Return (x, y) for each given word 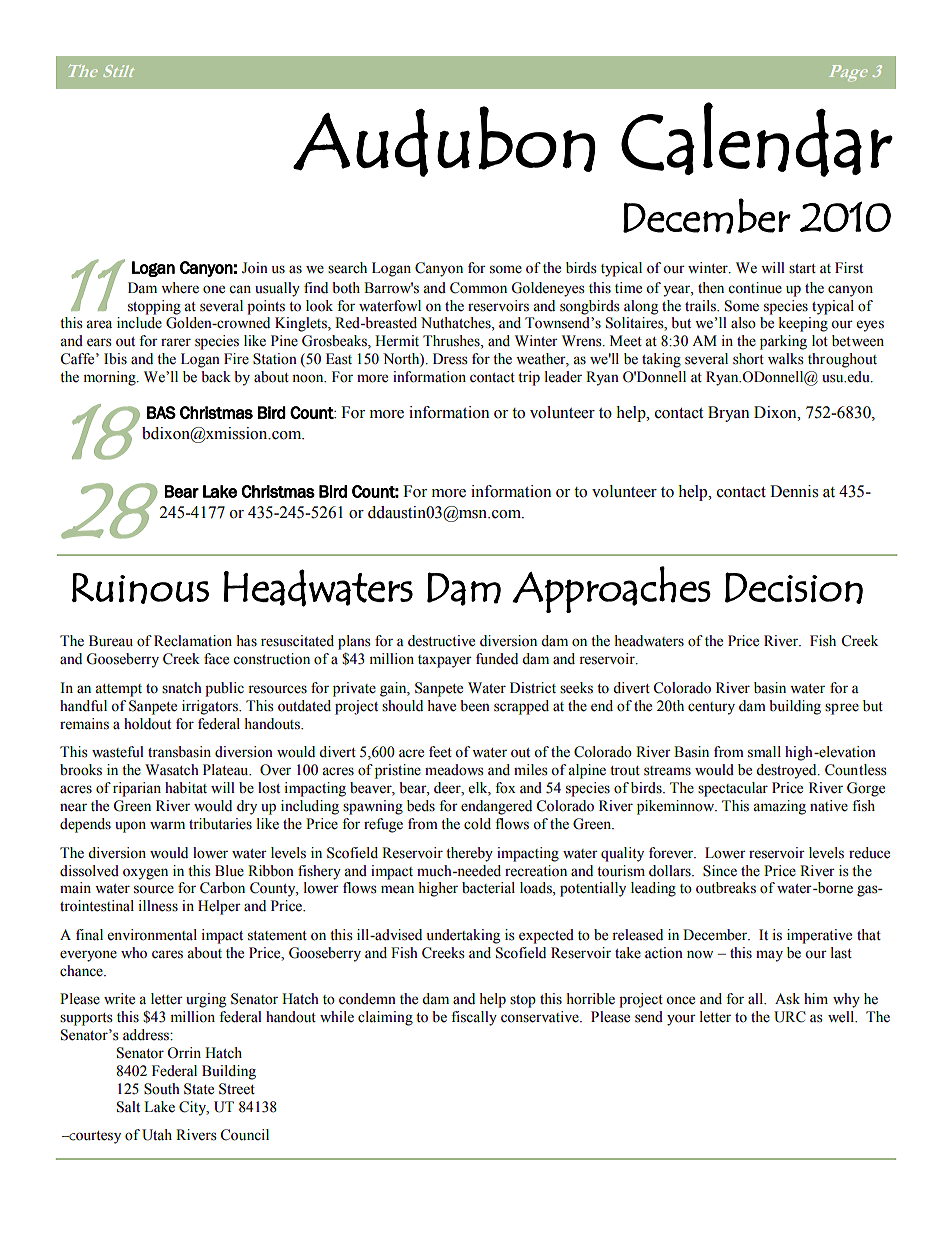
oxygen (145, 874)
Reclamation (193, 641)
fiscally (474, 1018)
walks (786, 359)
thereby (469, 854)
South (162, 1089)
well (842, 1017)
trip (529, 378)
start (802, 269)
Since (720, 871)
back (216, 377)
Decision (794, 588)
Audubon (444, 141)
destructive (441, 641)
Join (255, 268)
